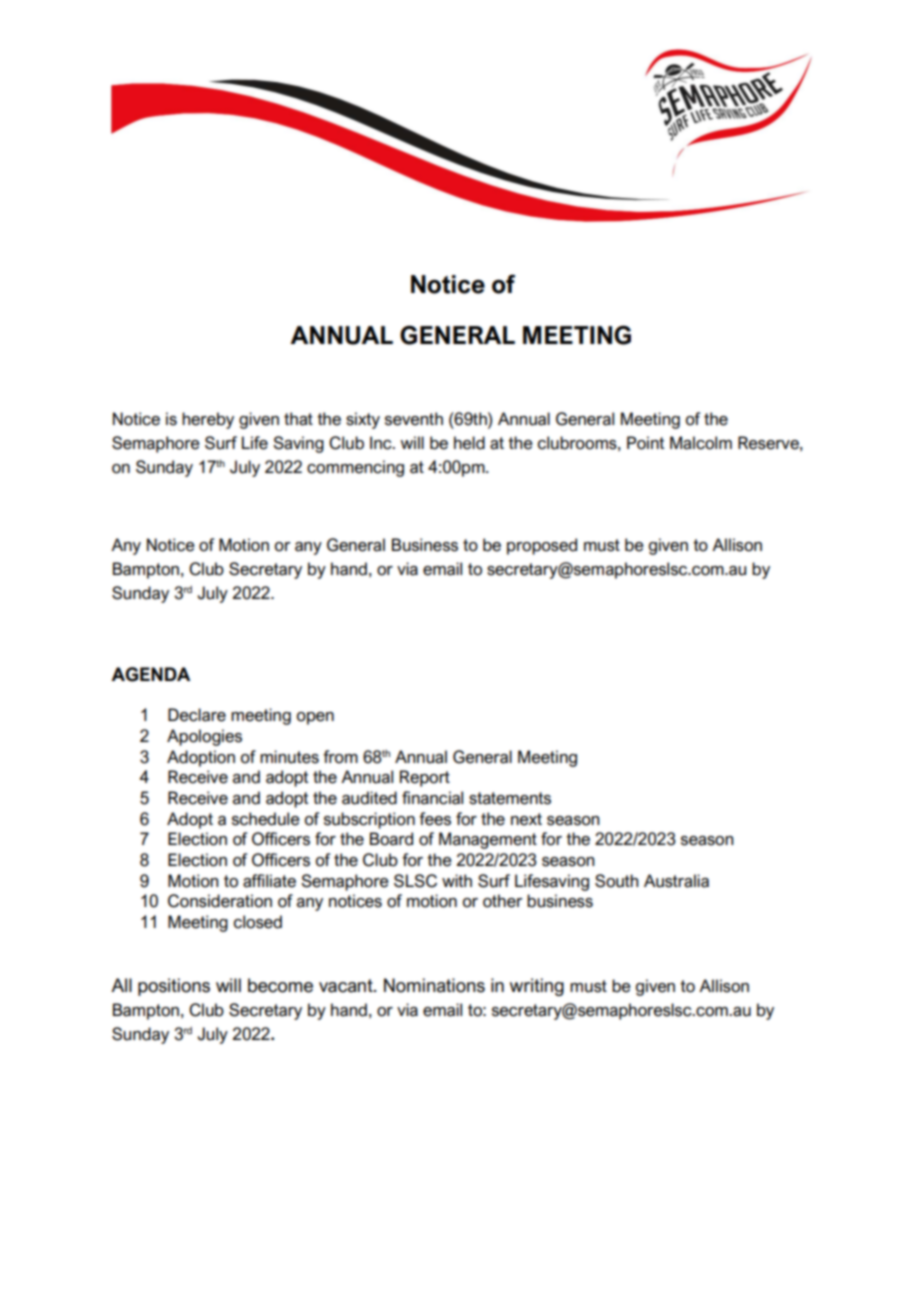  Describe the element at coordinates (174, 987) in the screenshot. I see `positions` at that location.
